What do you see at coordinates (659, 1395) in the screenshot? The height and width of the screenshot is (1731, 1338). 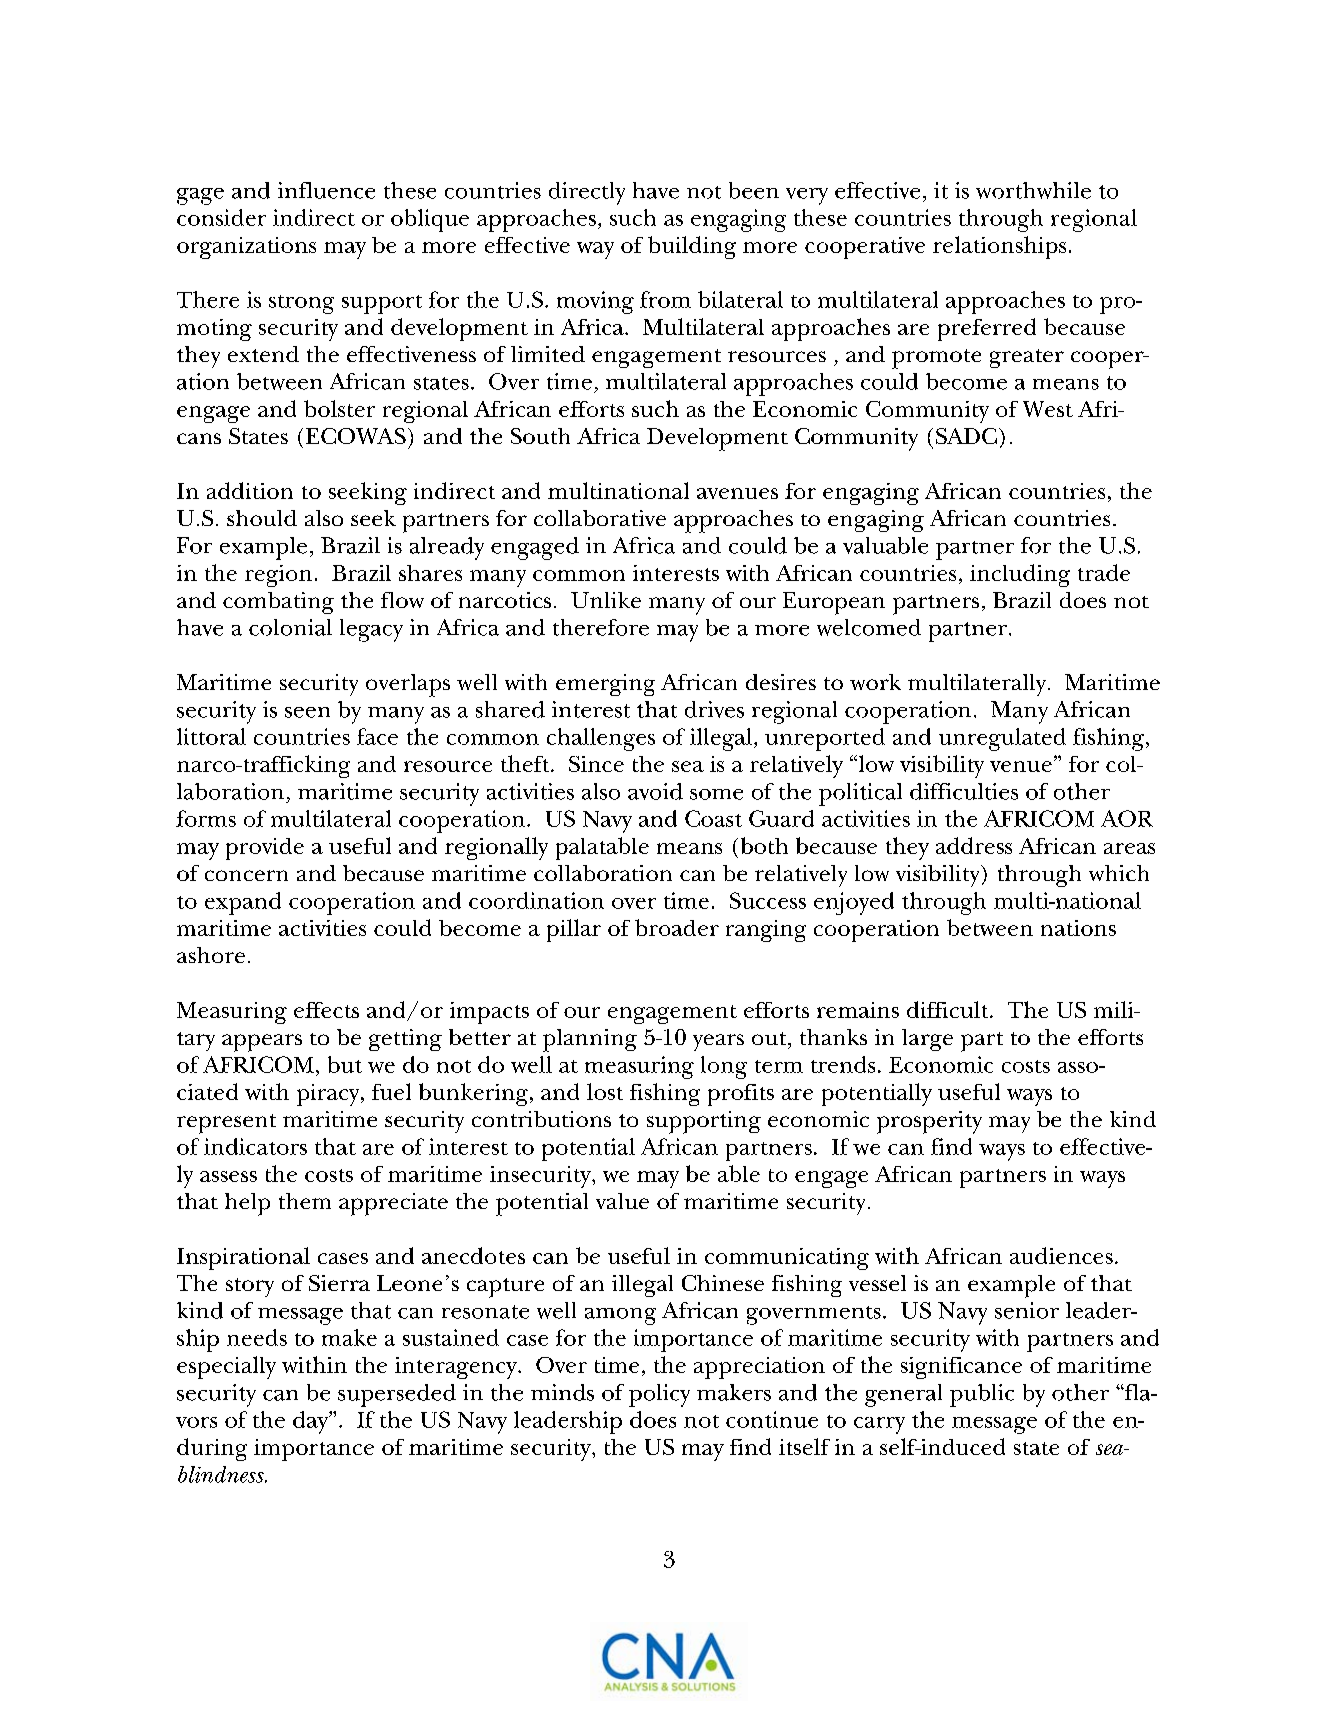 I see `policy` at bounding box center [659, 1395].
